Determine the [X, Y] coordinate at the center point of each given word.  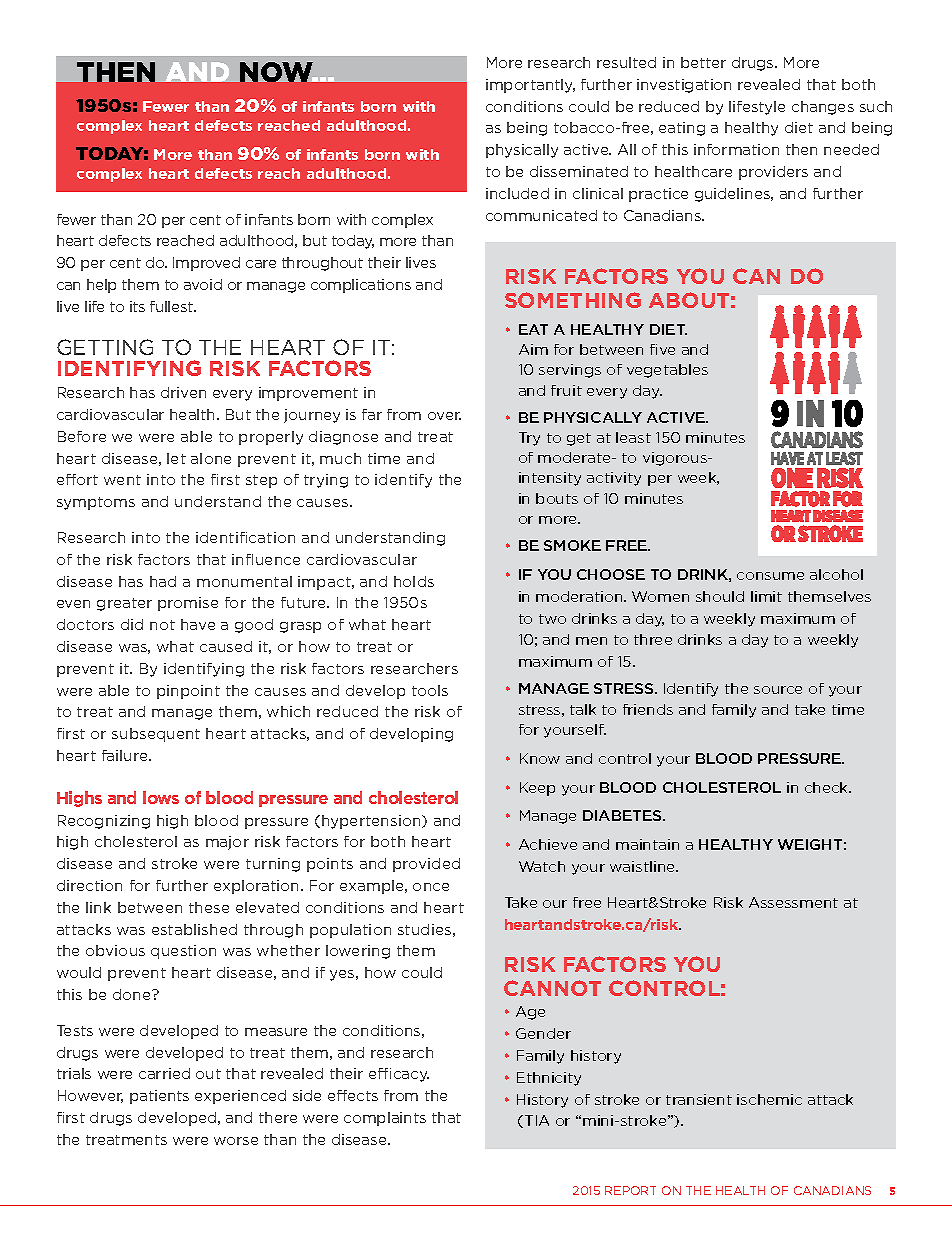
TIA [535, 1121]
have [198, 624]
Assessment [793, 902]
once [431, 887]
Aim [533, 349]
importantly [530, 86]
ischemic [769, 1099]
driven [183, 392]
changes [823, 108]
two [552, 619]
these [209, 907]
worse [236, 1141]
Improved [206, 264]
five [662, 349]
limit [766, 596]
